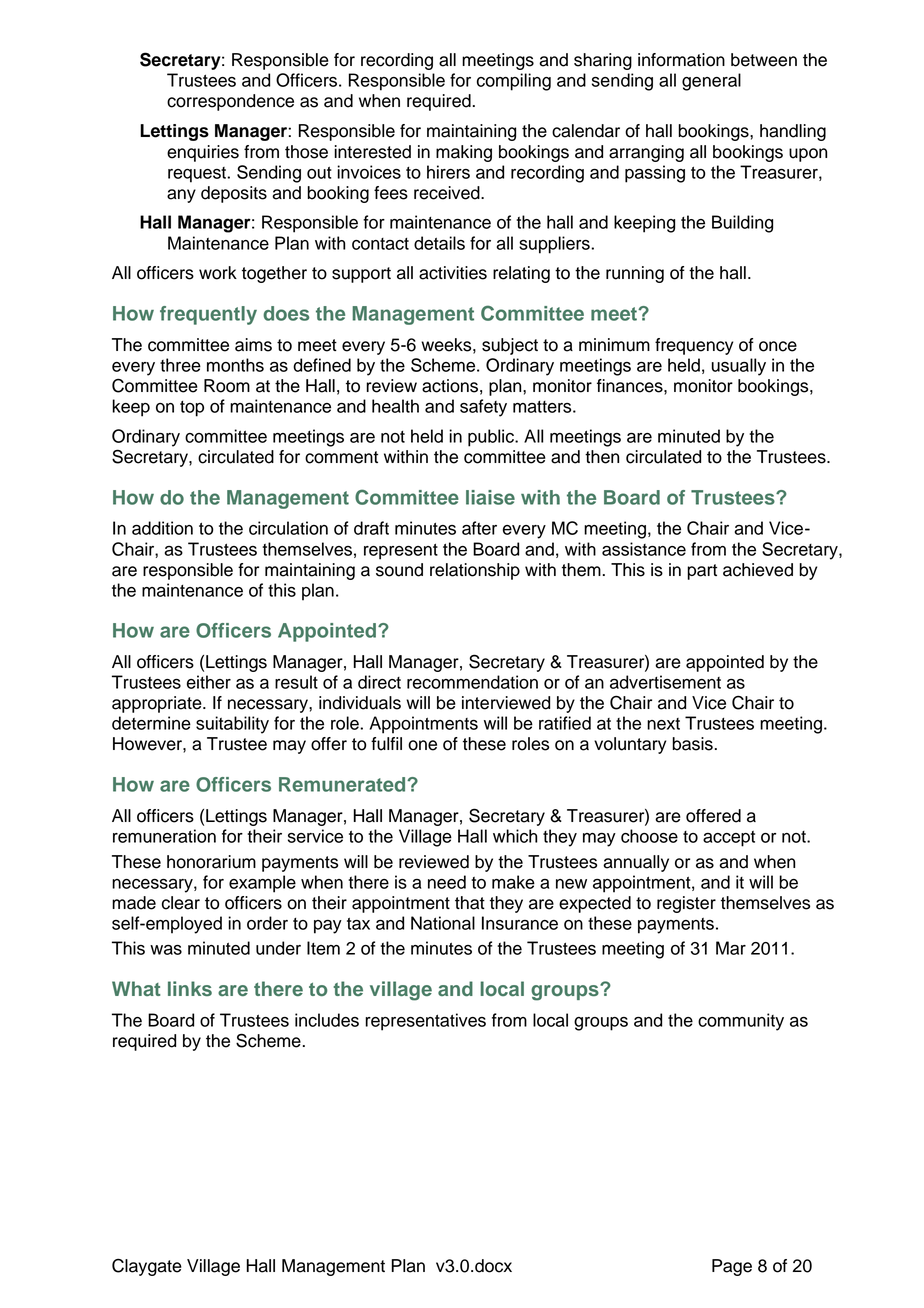  What do you see at coordinates (447, 882) in the document?
I see `need` at bounding box center [447, 882].
